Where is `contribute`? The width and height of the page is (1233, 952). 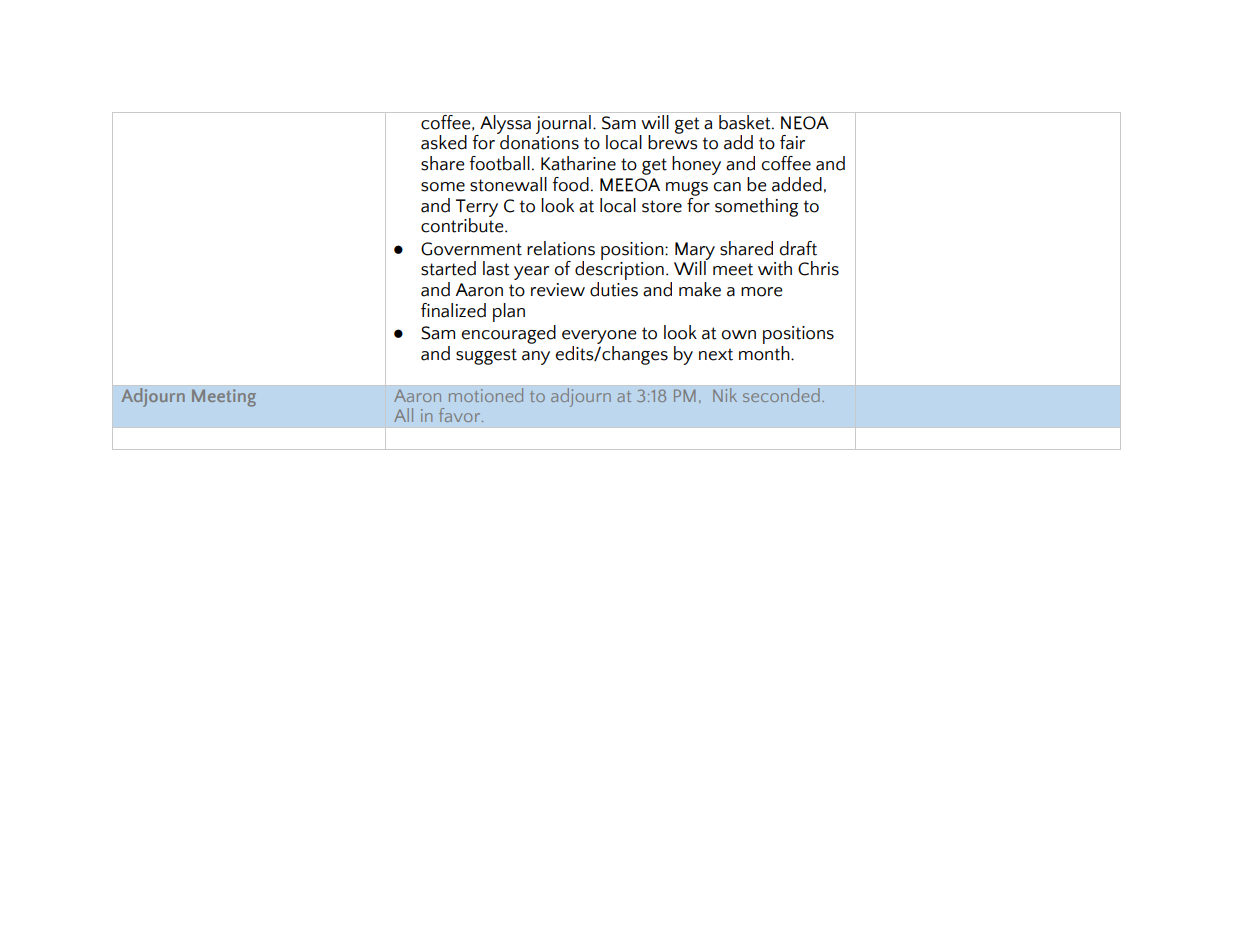
contribute is located at coordinates (463, 224).
